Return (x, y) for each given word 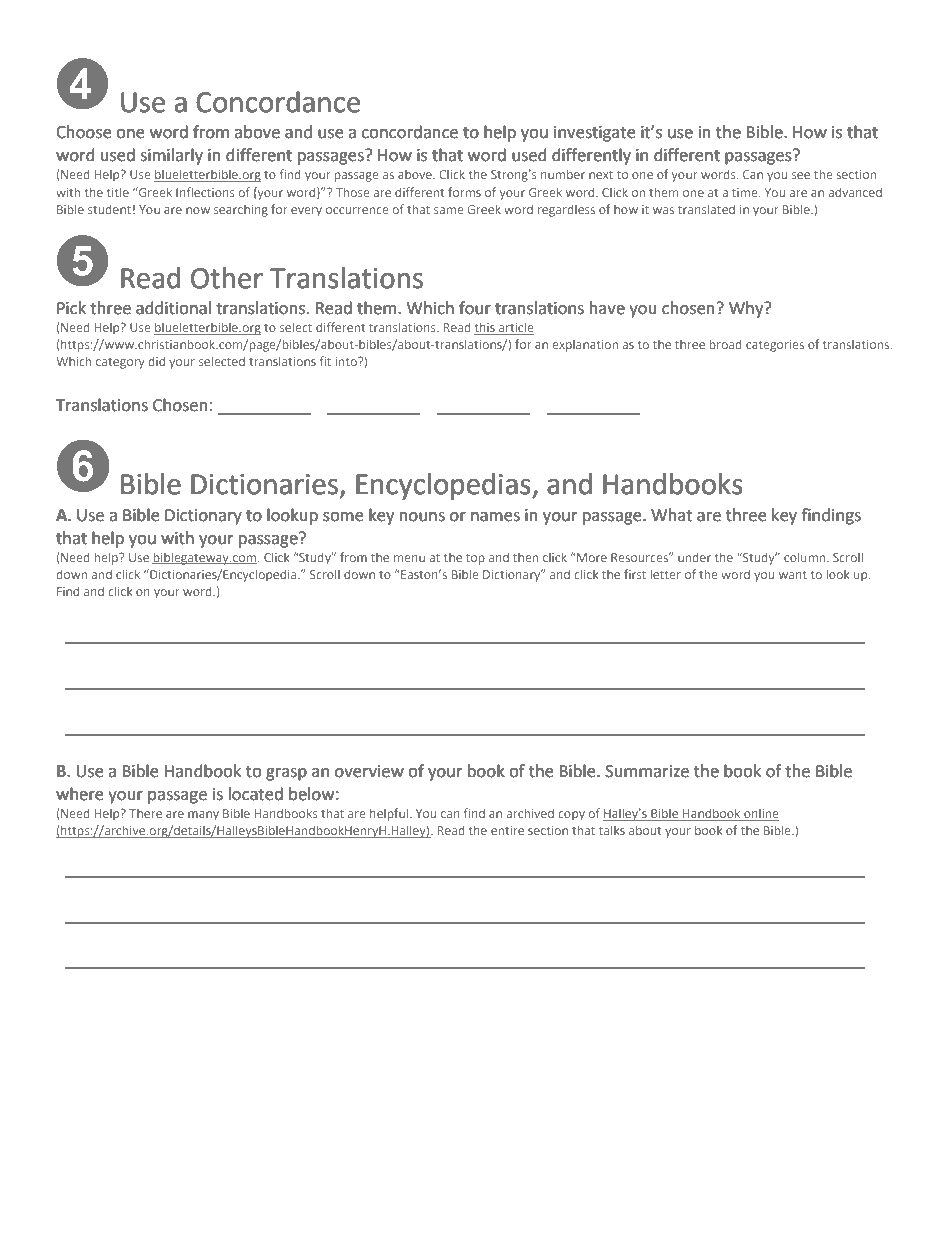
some (343, 517)
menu (409, 558)
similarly (171, 156)
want (793, 575)
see (801, 175)
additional (173, 308)
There (145, 813)
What (671, 515)
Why (747, 309)
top (475, 559)
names (495, 517)
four (475, 308)
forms (464, 192)
